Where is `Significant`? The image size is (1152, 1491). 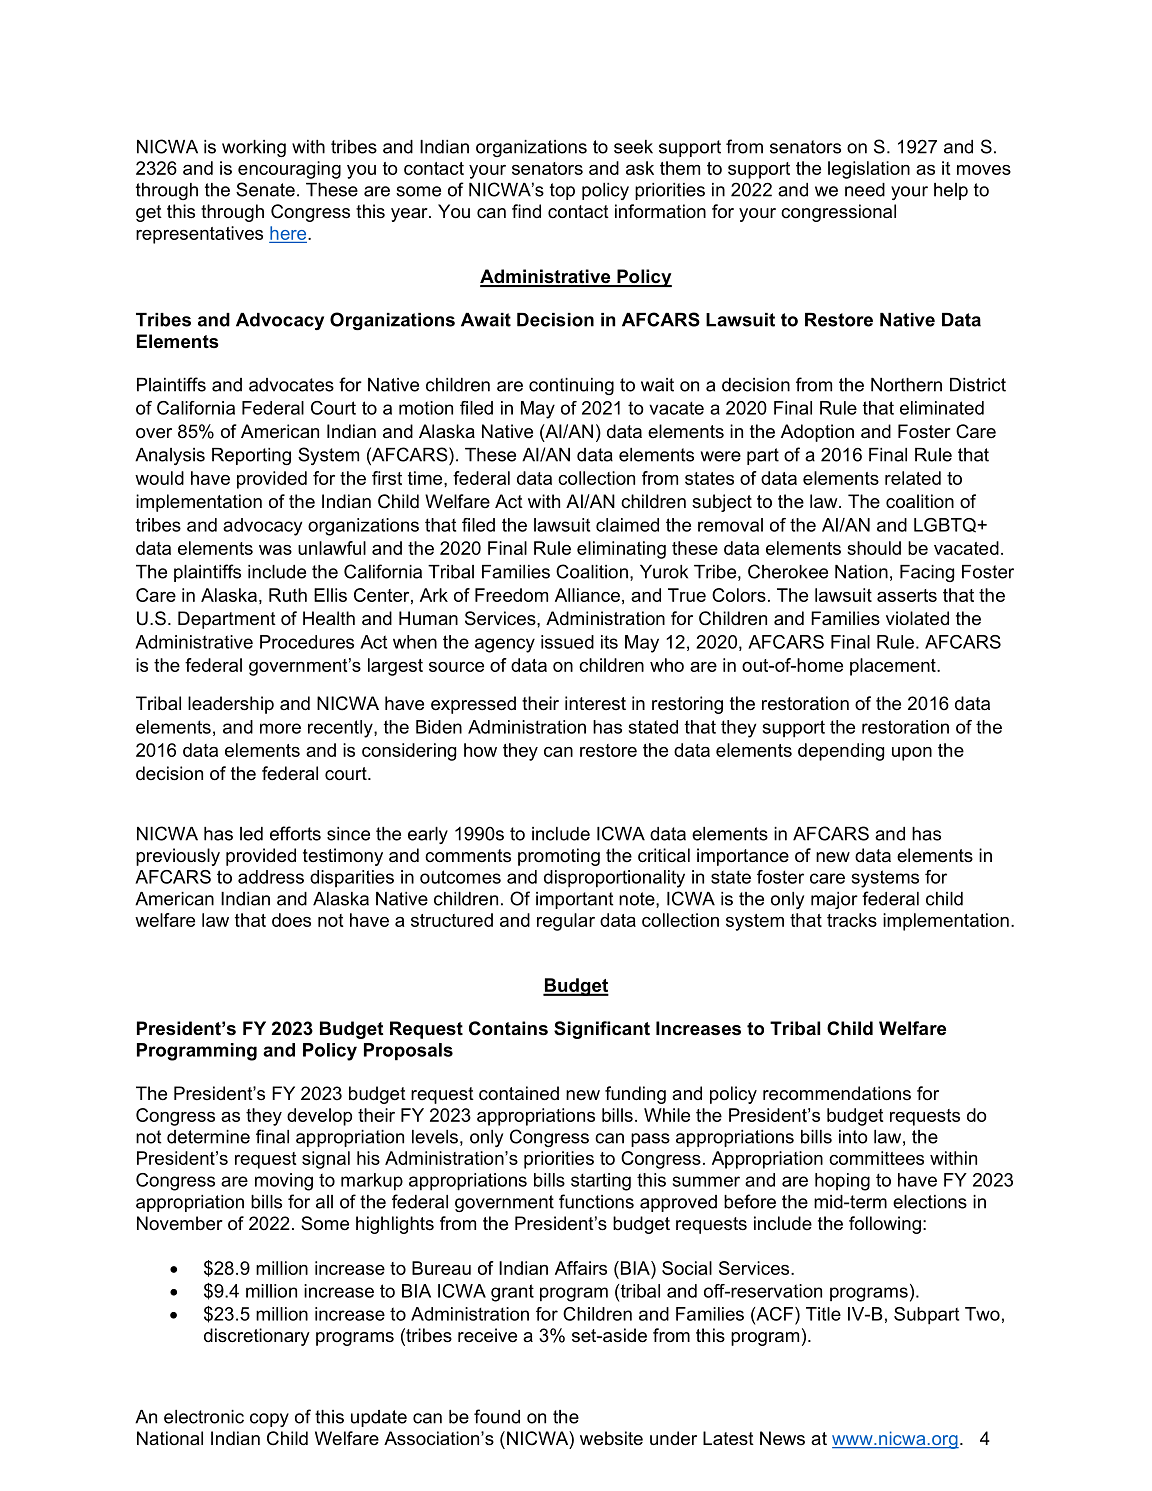 Significant is located at coordinates (602, 1030).
